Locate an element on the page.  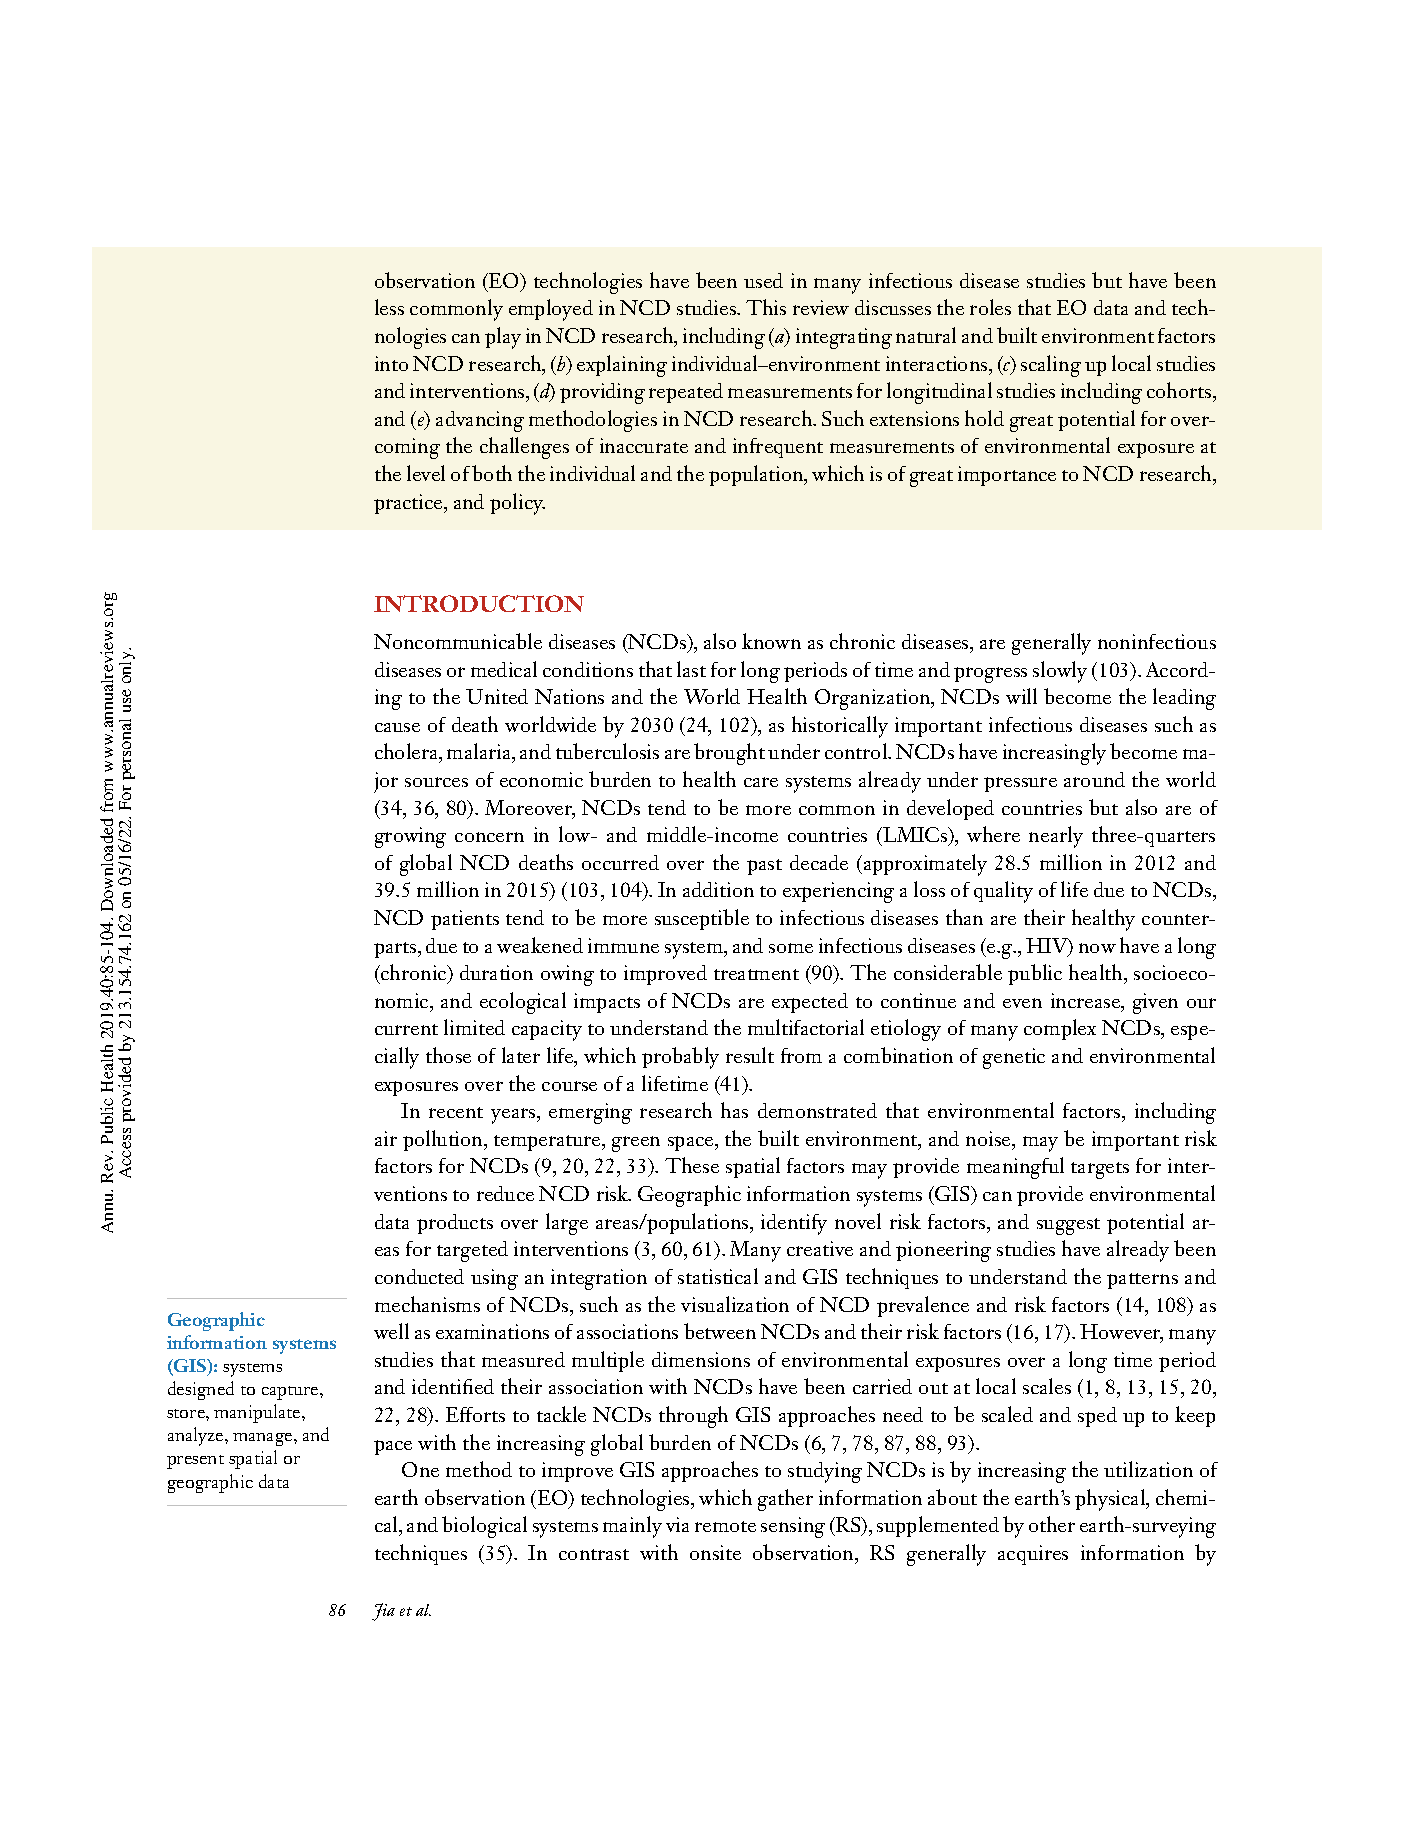
increase is located at coordinates (1086, 1000).
